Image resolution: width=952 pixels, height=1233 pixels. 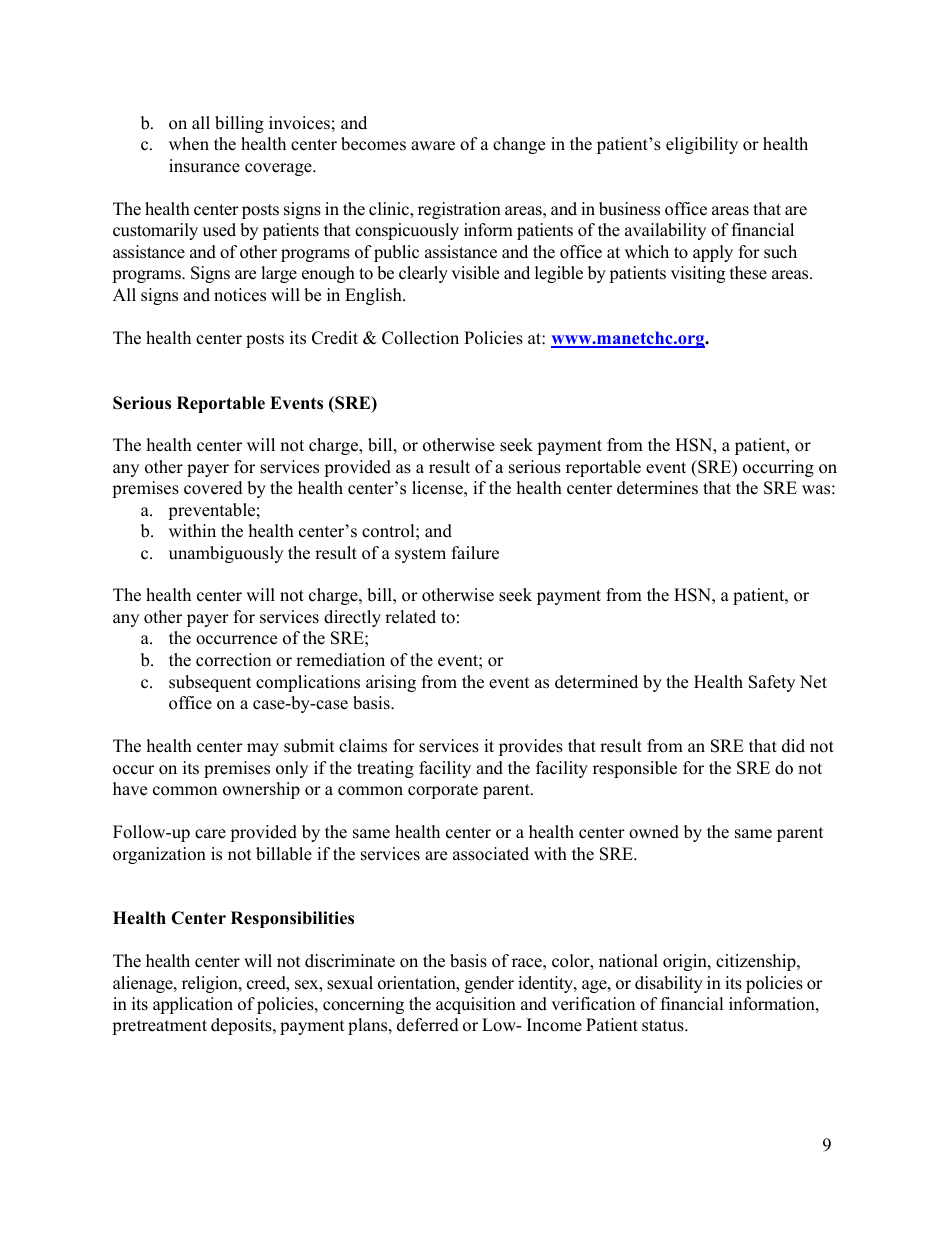 I want to click on eligibility, so click(x=702, y=145).
